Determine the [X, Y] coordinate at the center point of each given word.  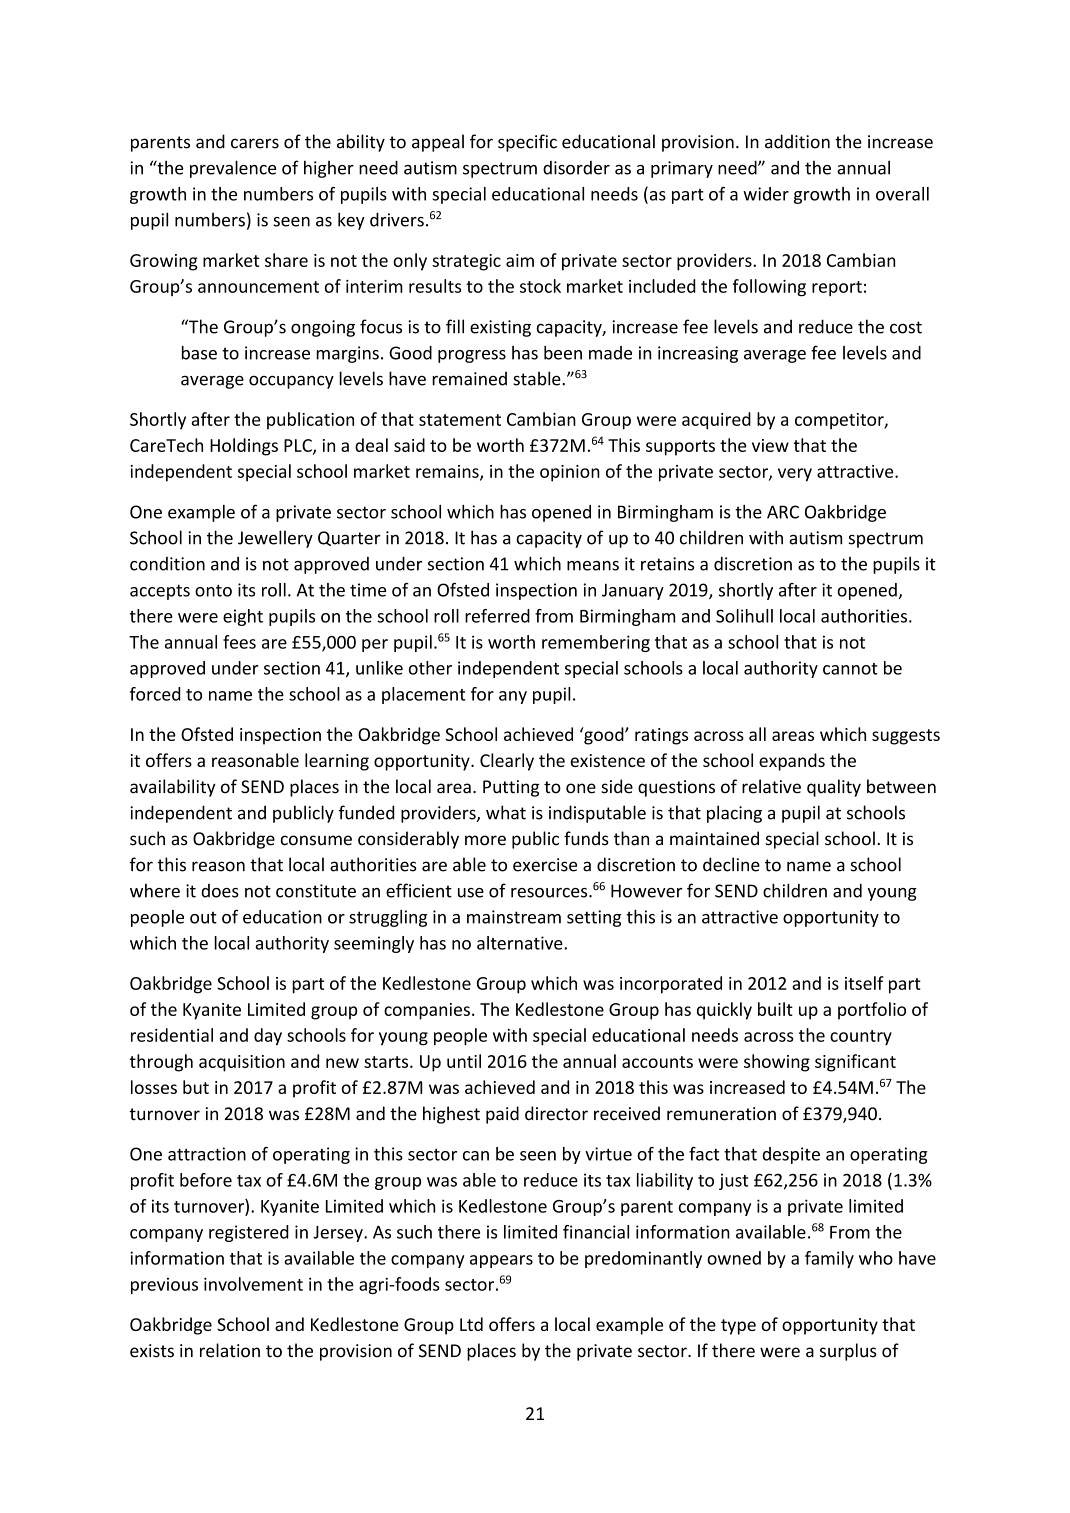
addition [797, 141]
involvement [253, 1284]
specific [527, 143]
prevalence [233, 169]
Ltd [471, 1324]
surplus [848, 1352]
